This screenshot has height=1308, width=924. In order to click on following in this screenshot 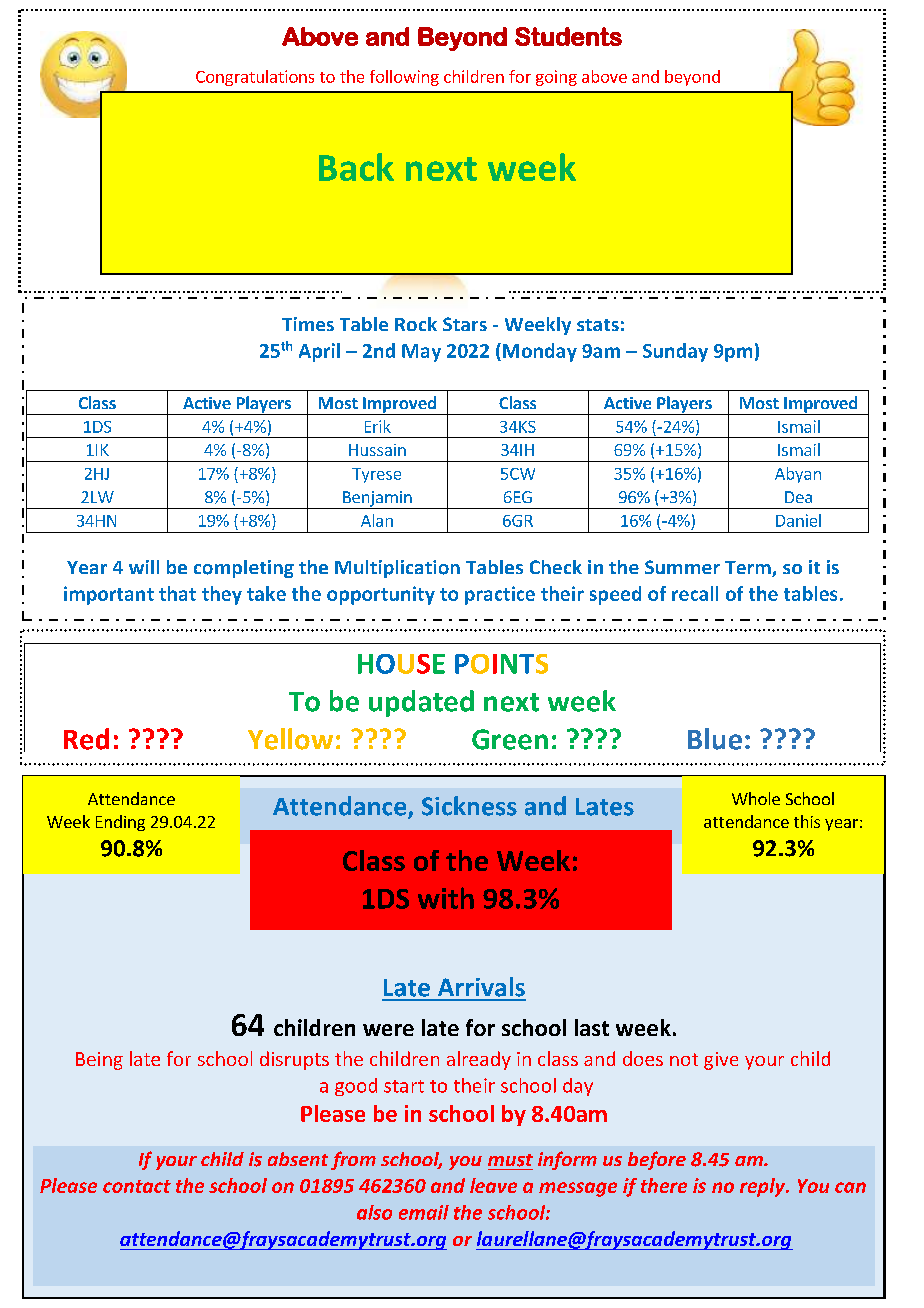, I will do `click(404, 78)`.
